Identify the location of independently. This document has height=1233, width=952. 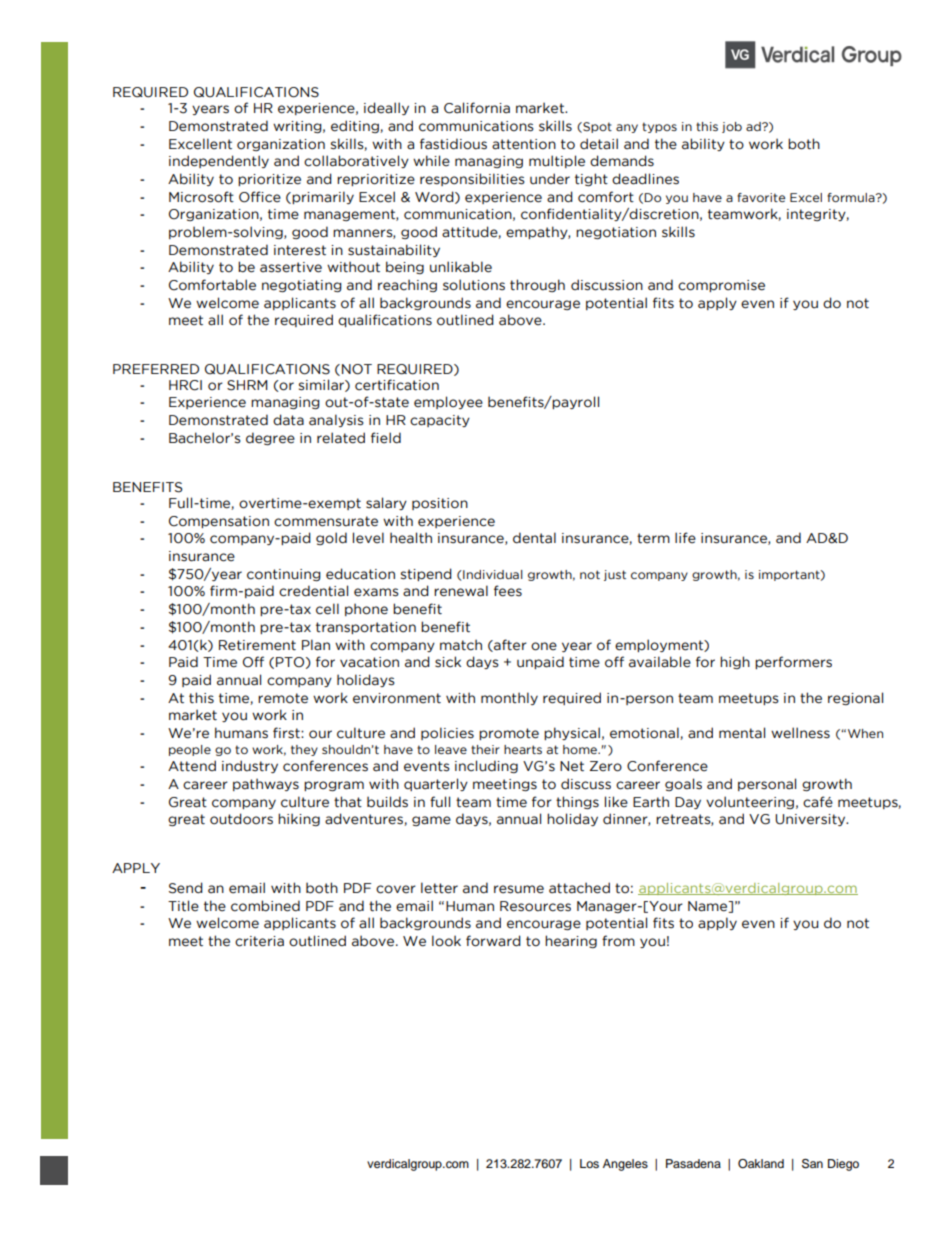
(219, 161).
